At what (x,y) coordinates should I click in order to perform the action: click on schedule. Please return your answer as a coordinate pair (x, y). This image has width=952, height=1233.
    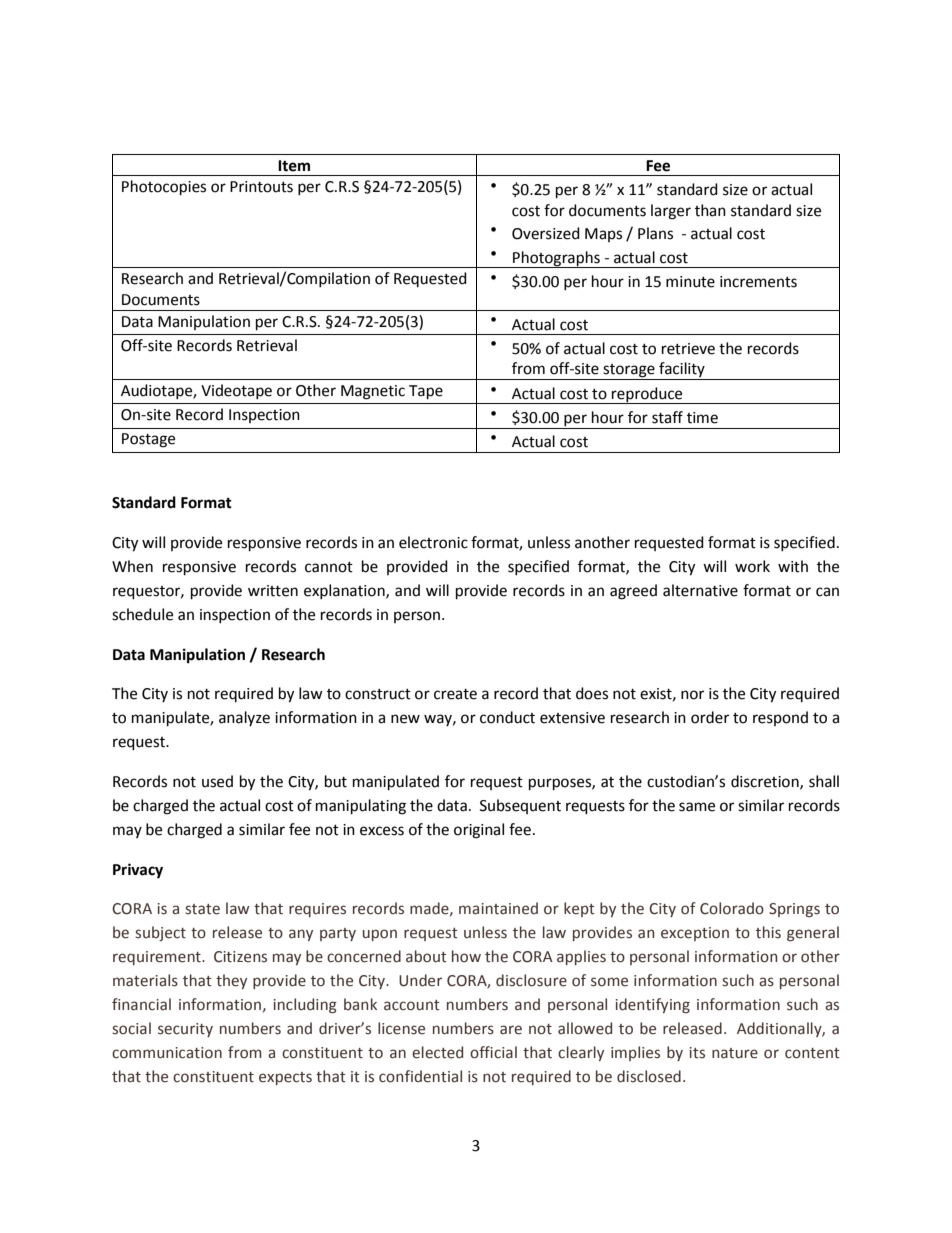
    Looking at the image, I should click on (142, 614).
